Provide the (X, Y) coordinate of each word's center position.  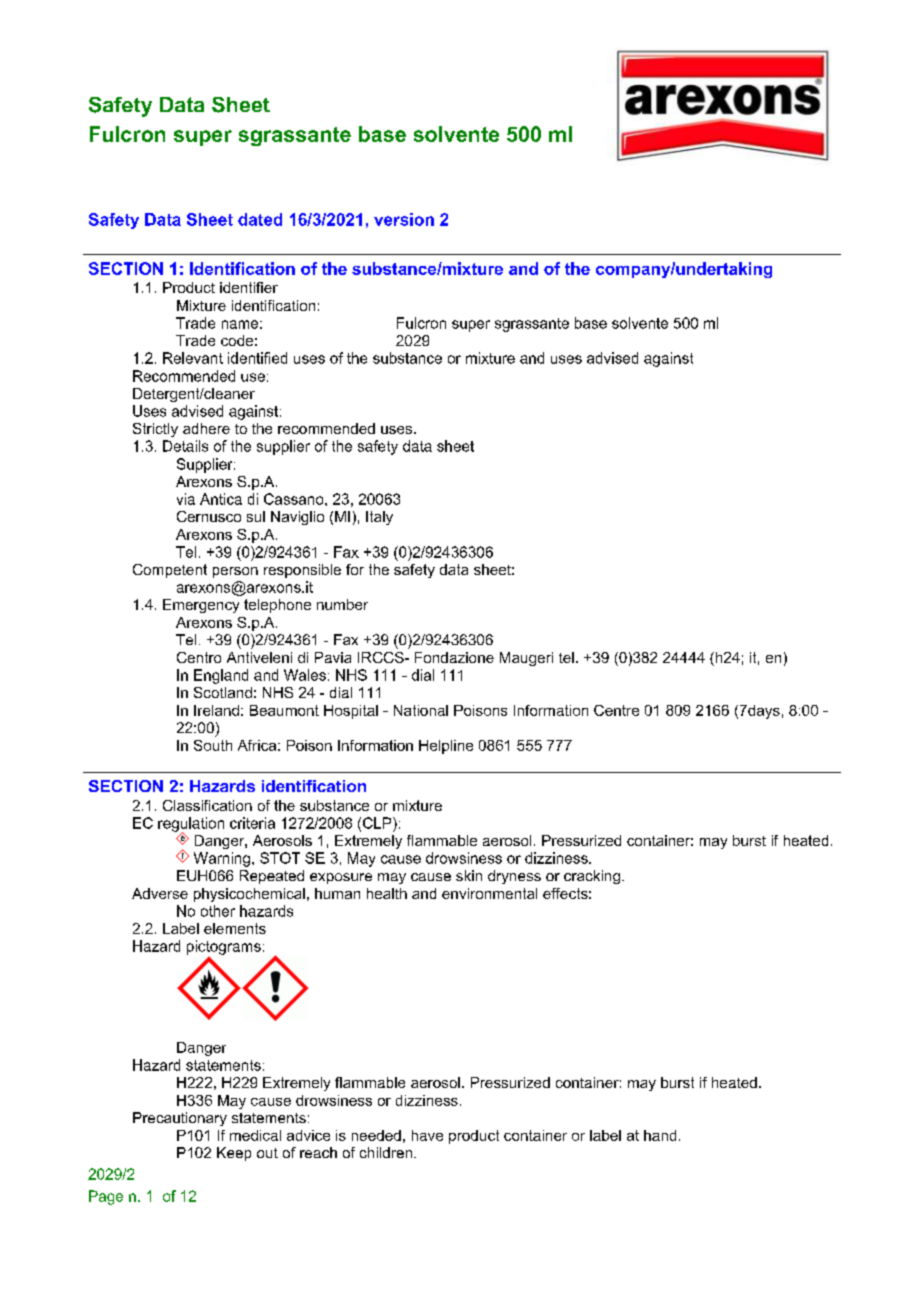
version (404, 219)
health (387, 893)
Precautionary (180, 1119)
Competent (170, 571)
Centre (616, 710)
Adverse (160, 893)
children (386, 1152)
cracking (592, 877)
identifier (249, 287)
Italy (379, 518)
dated (260, 219)
